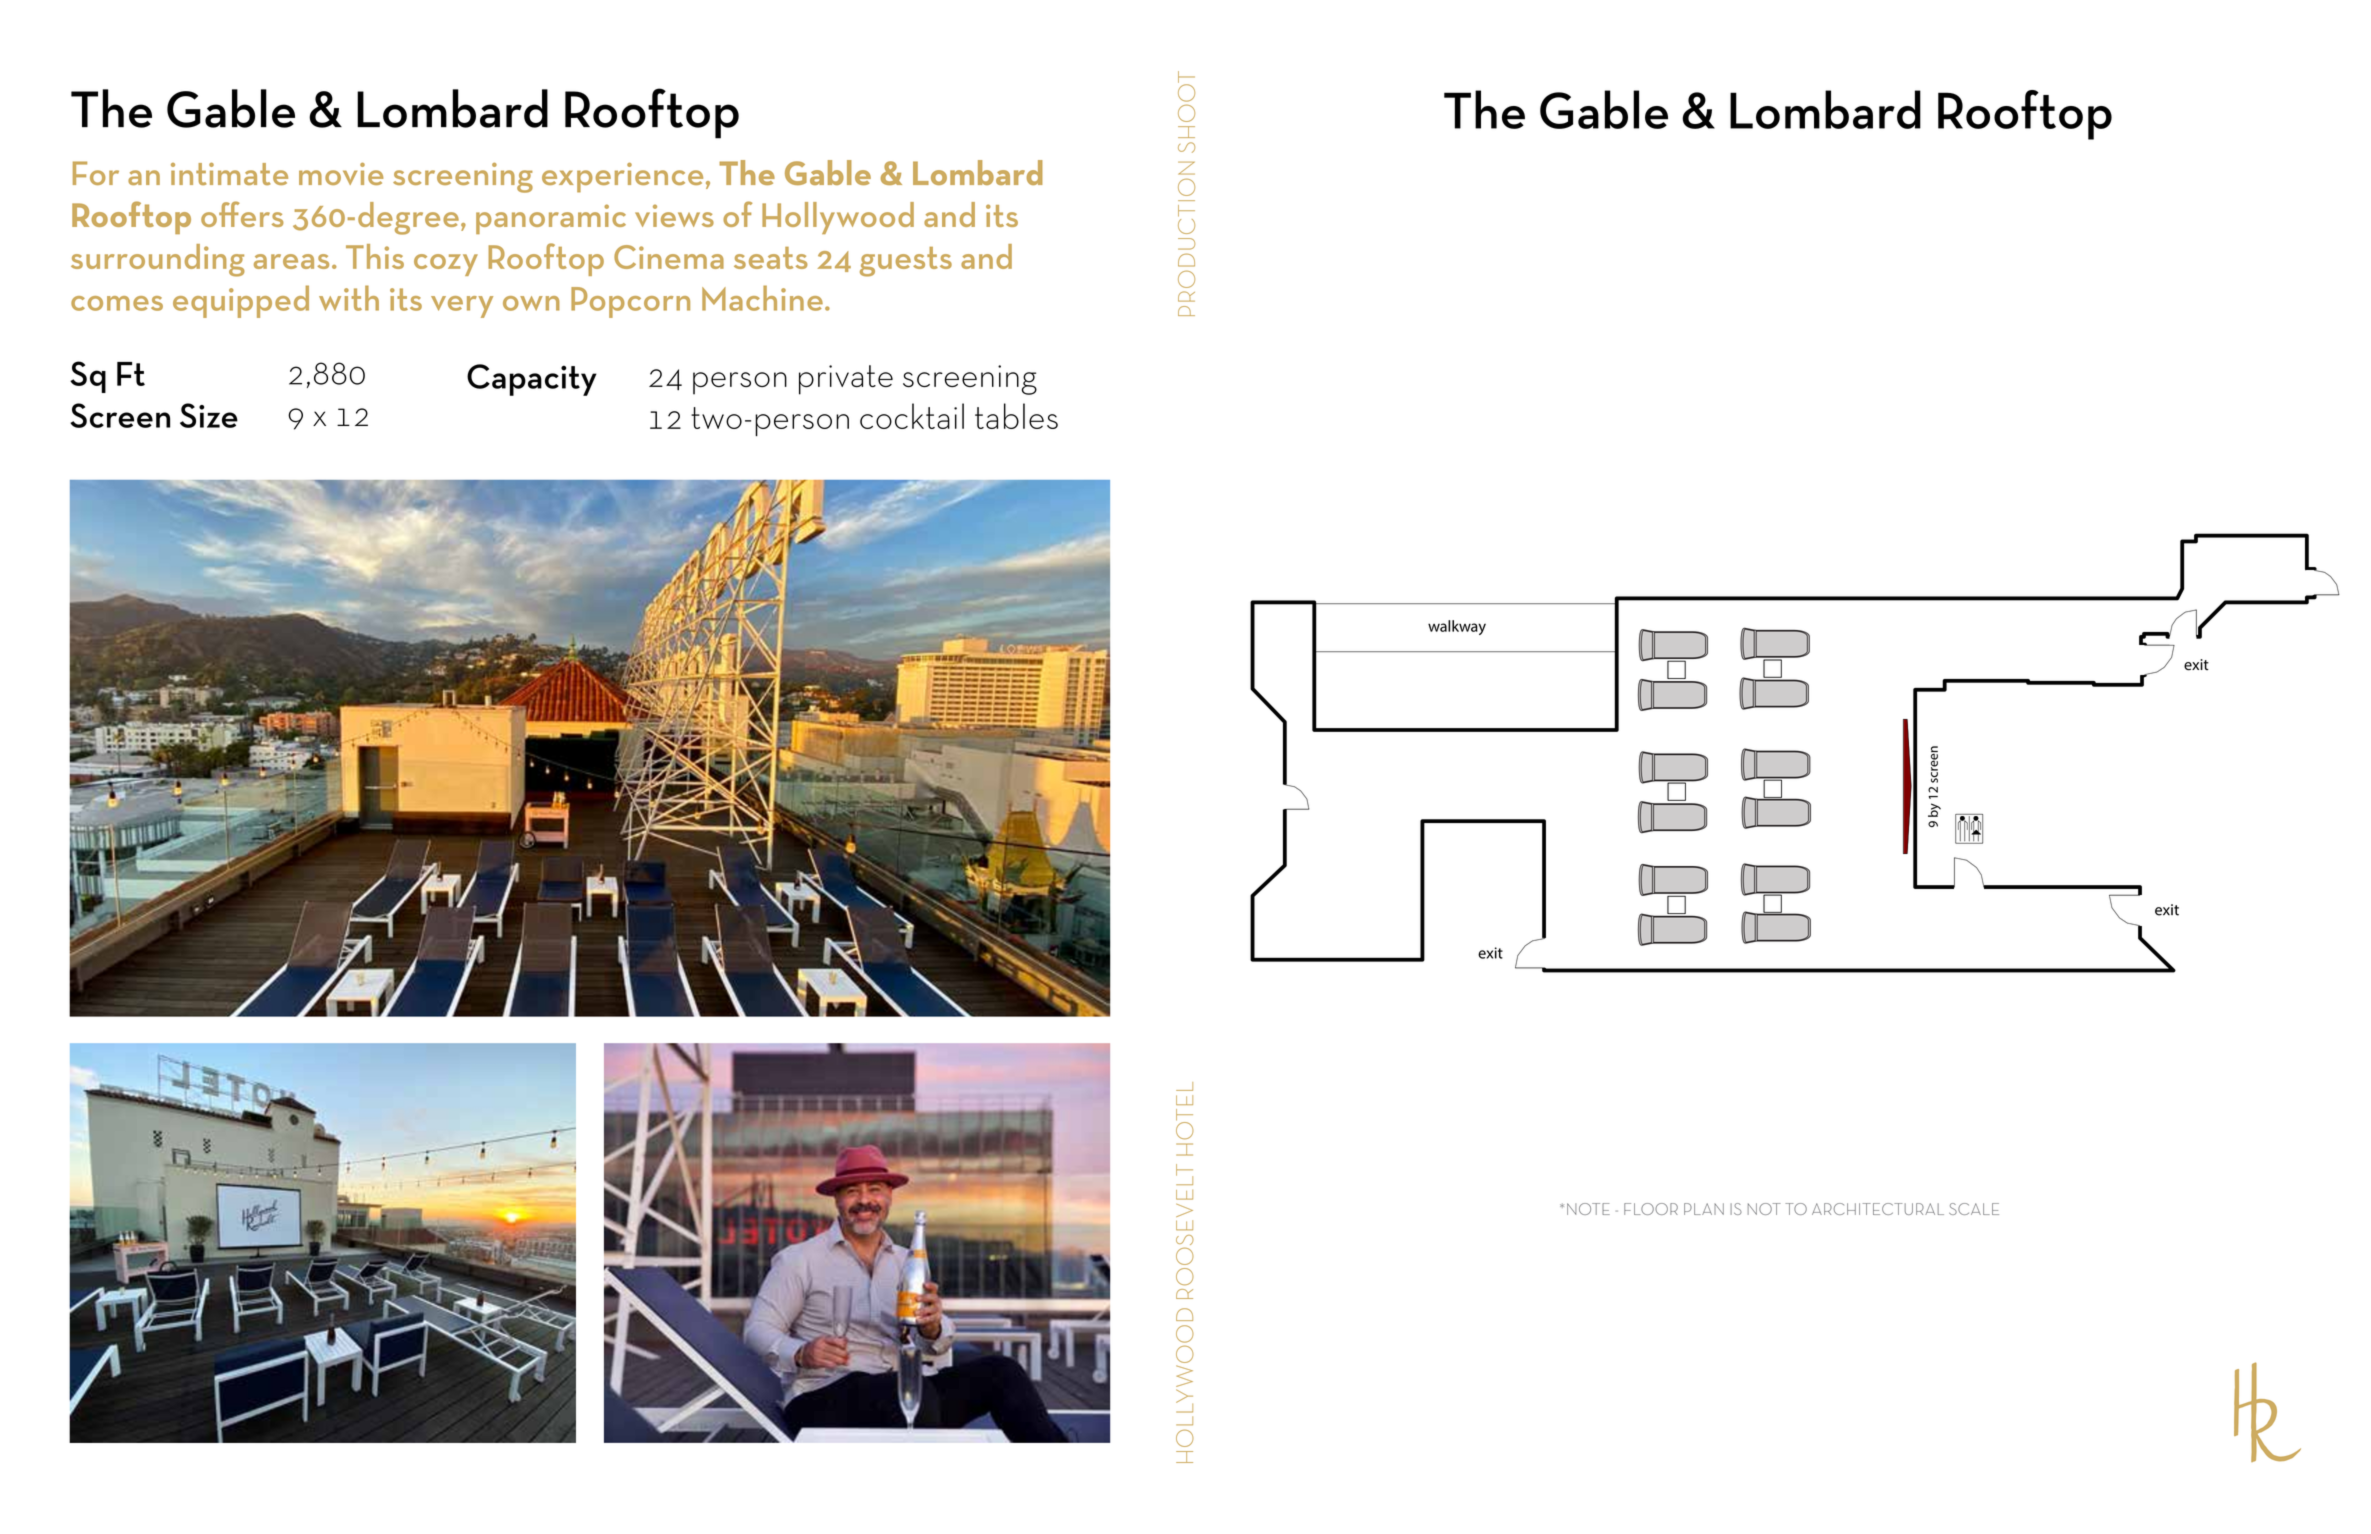  I want to click on tables, so click(1016, 416).
